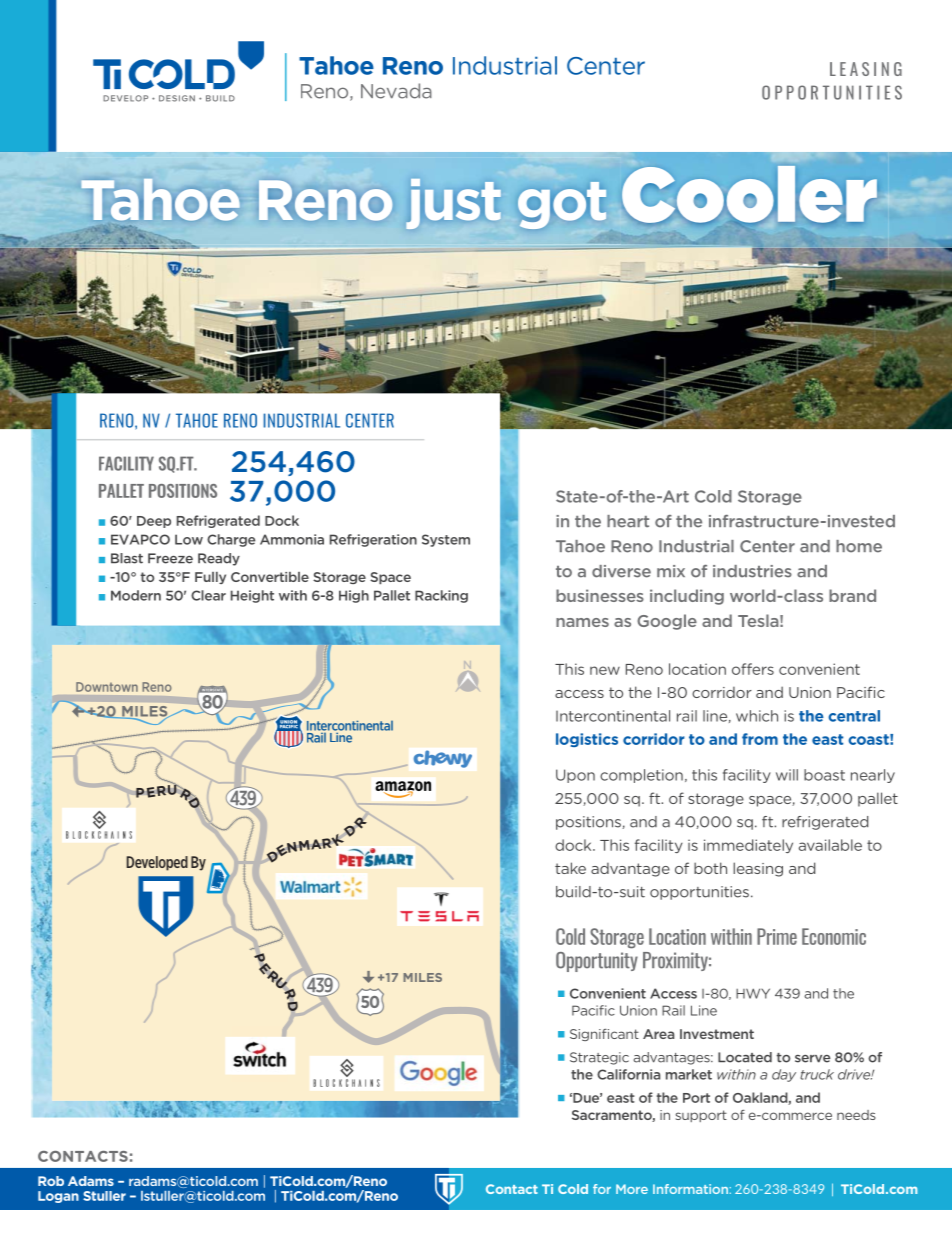  What do you see at coordinates (453, 204) in the document?
I see `just` at bounding box center [453, 204].
